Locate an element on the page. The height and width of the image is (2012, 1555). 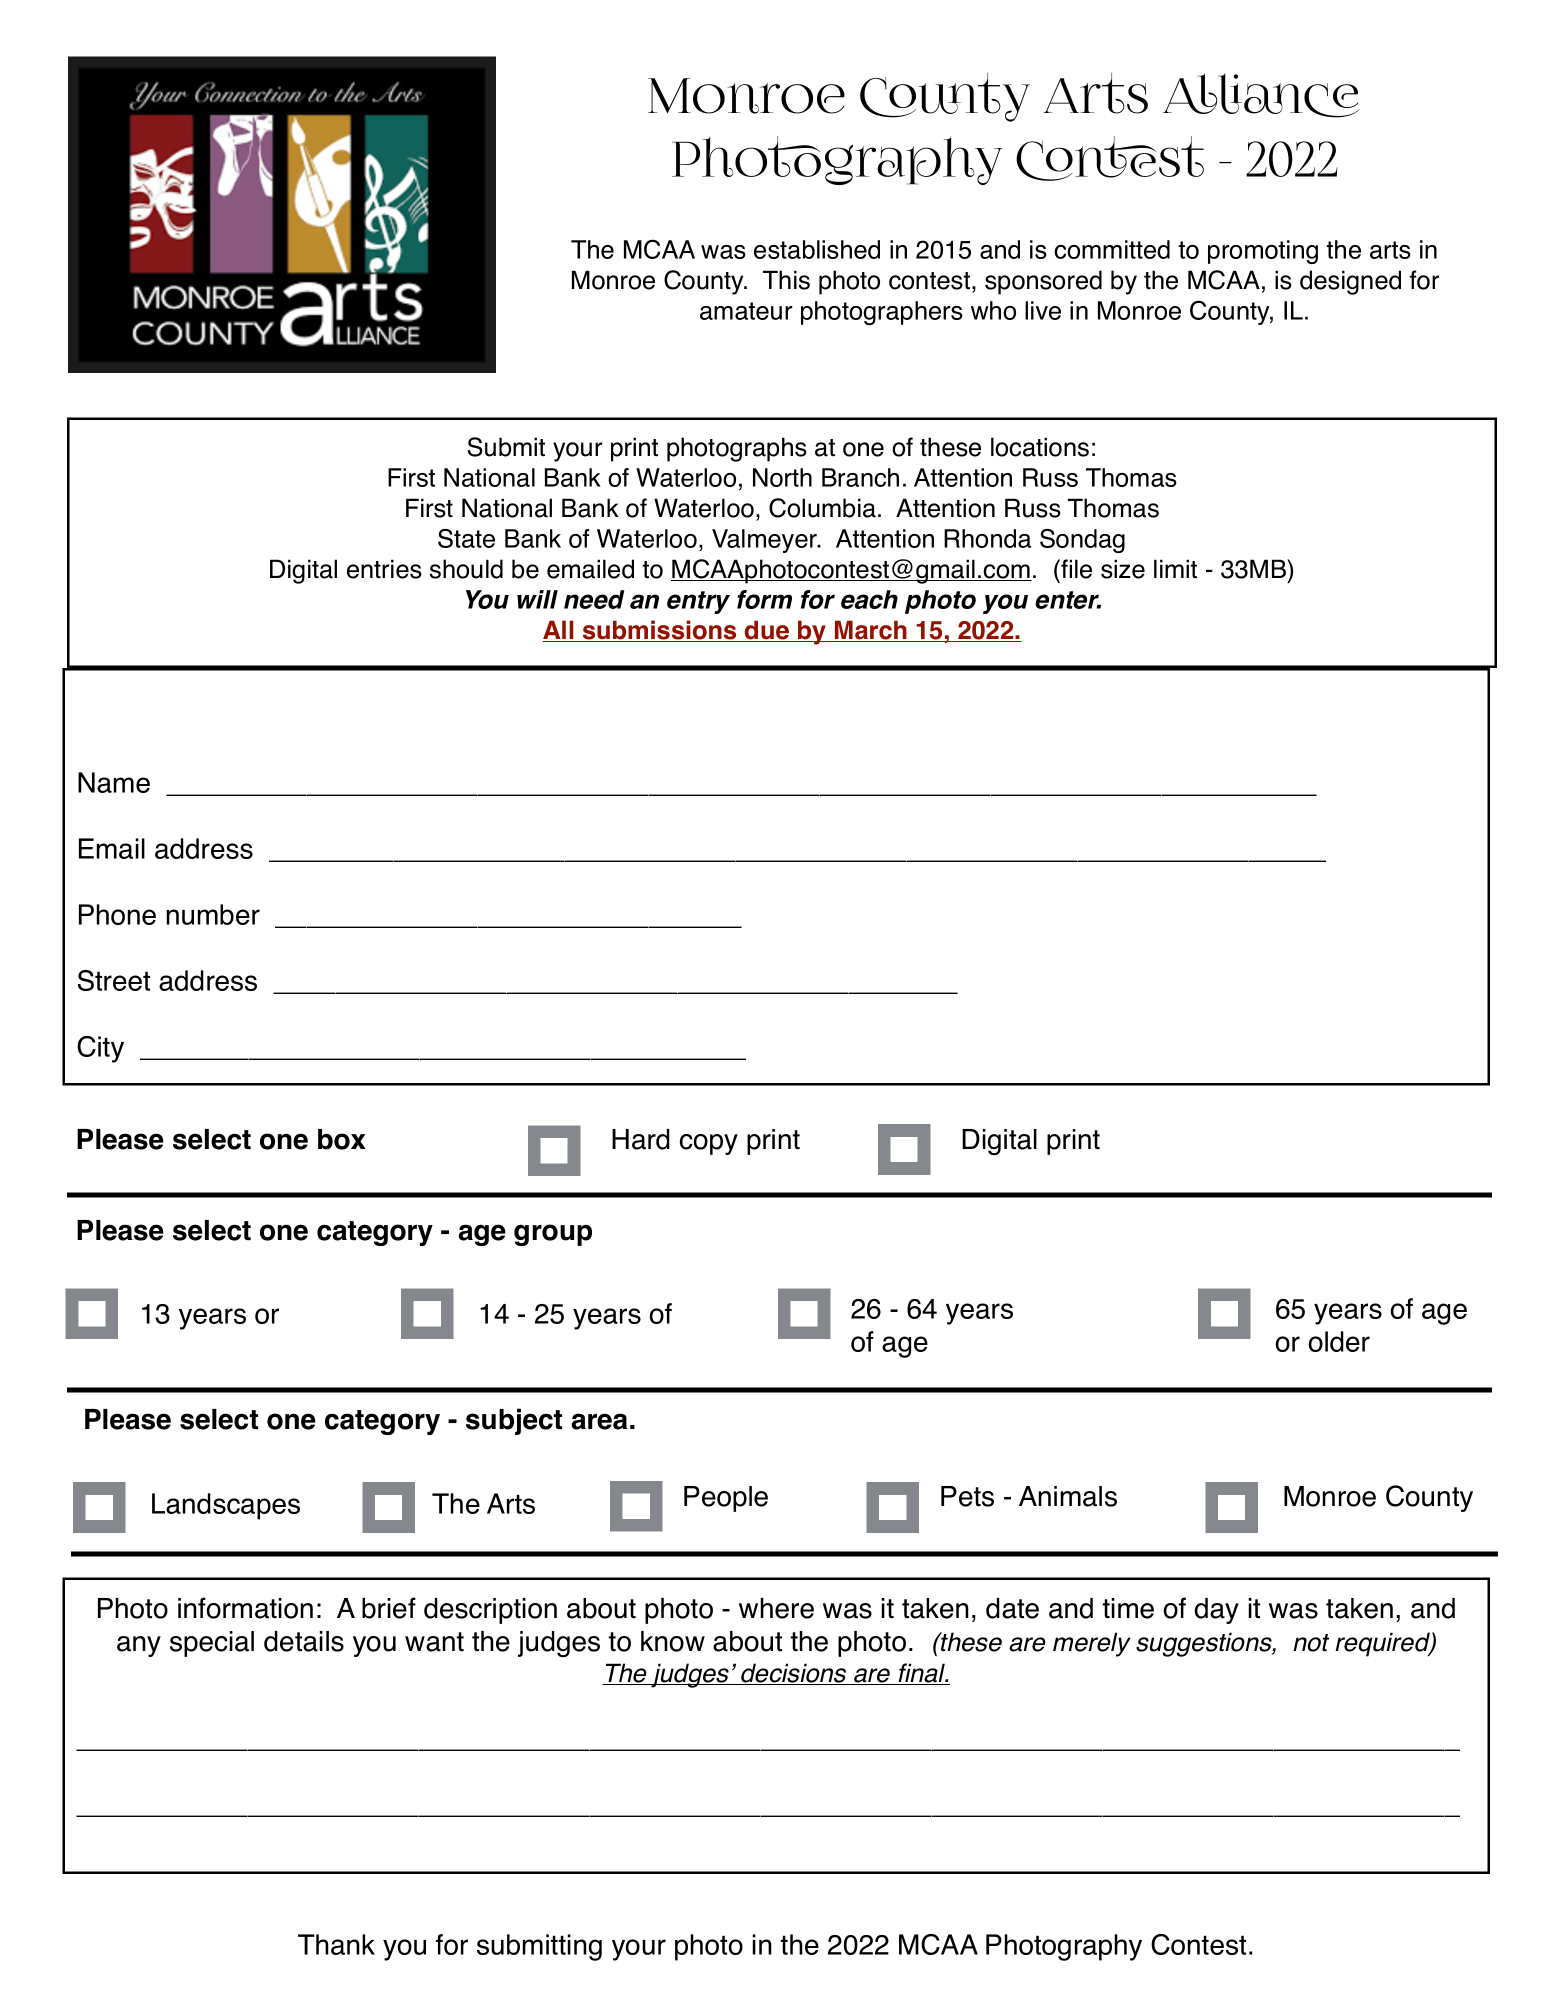
State is located at coordinates (466, 538).
